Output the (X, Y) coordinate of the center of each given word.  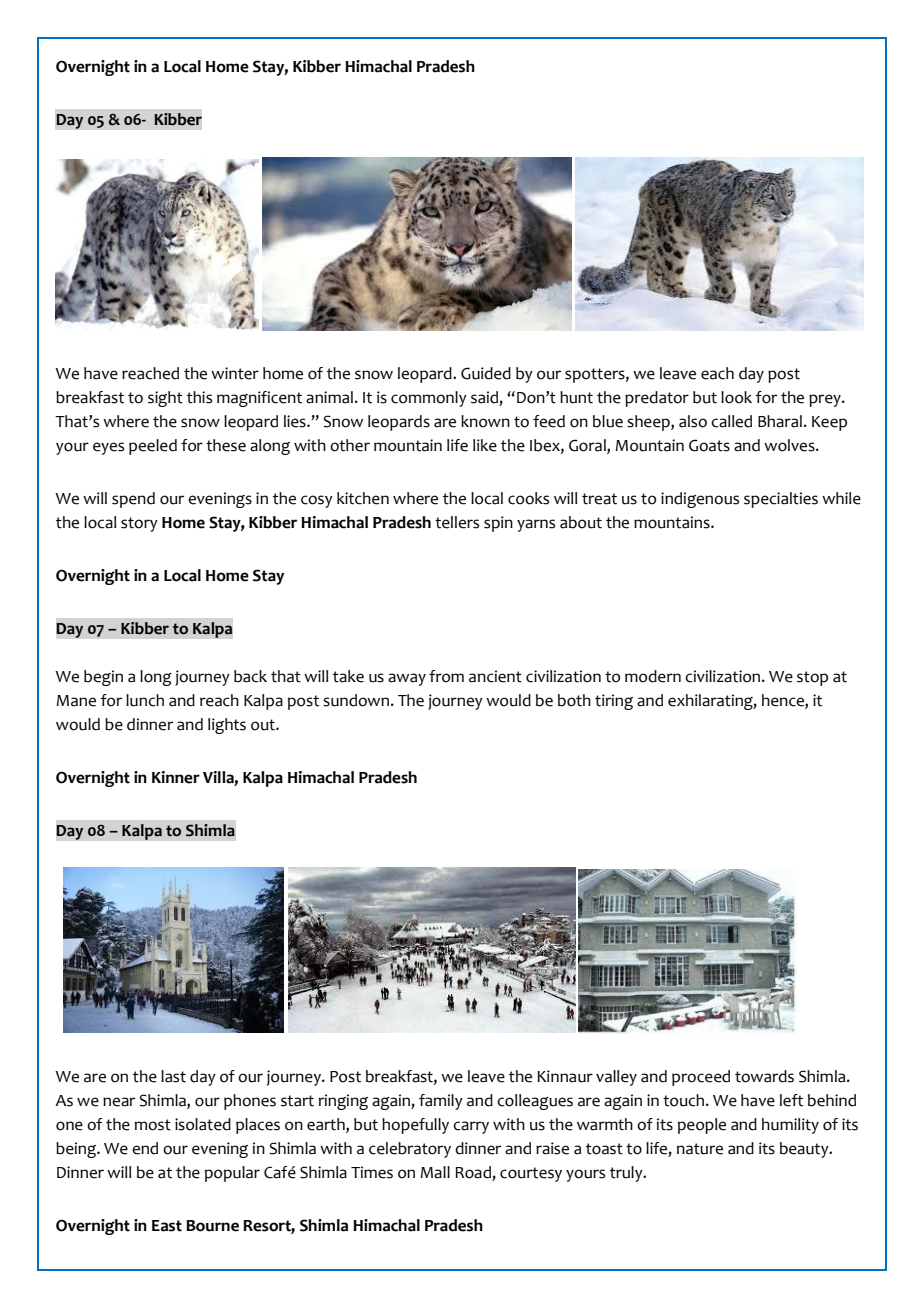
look (736, 397)
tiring (614, 702)
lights (227, 726)
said (484, 397)
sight (165, 399)
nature (700, 1149)
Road (474, 1173)
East (167, 1226)
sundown (356, 700)
